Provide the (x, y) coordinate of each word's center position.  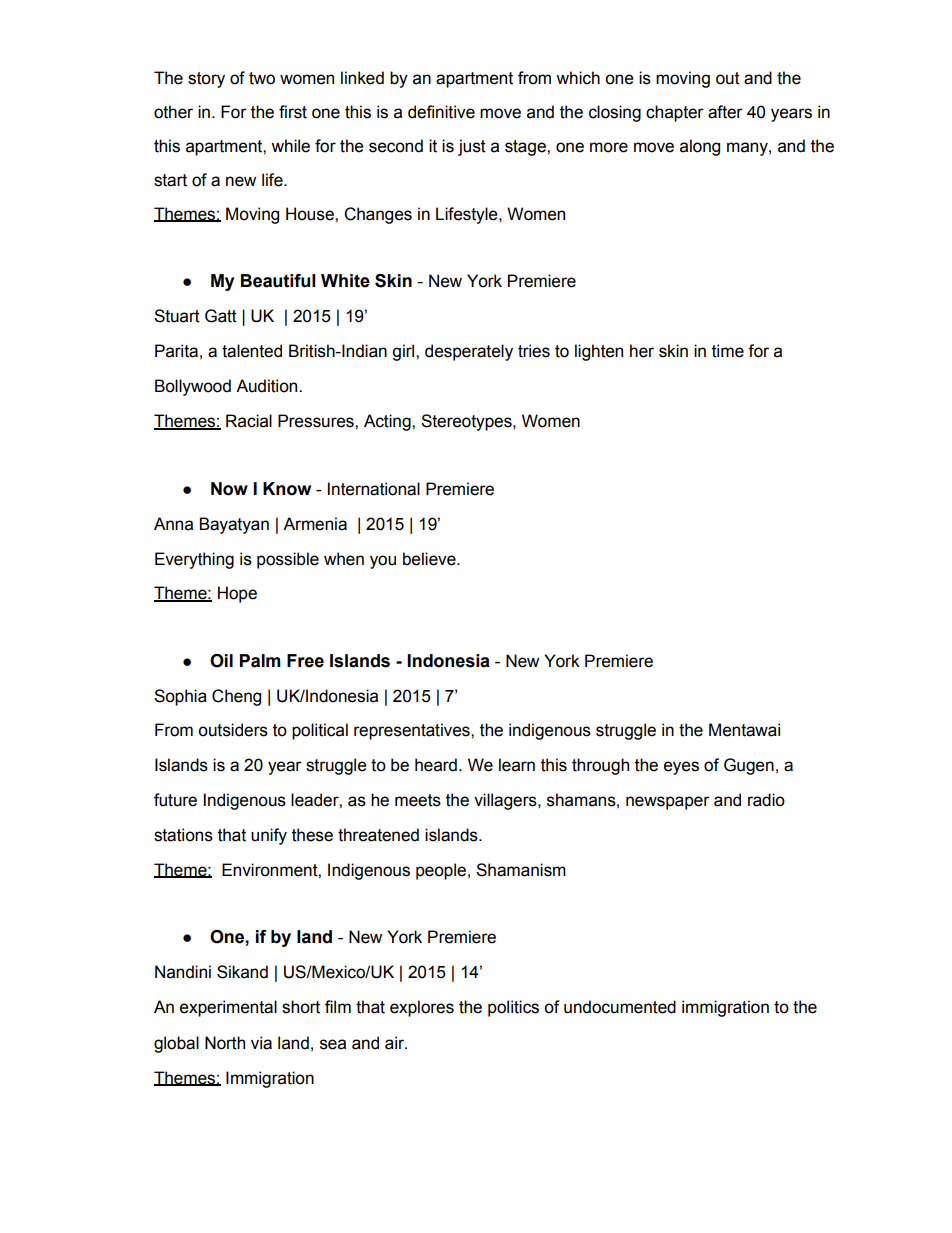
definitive (441, 112)
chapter (675, 113)
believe (430, 559)
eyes (681, 768)
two (262, 78)
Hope (237, 594)
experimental (228, 1008)
